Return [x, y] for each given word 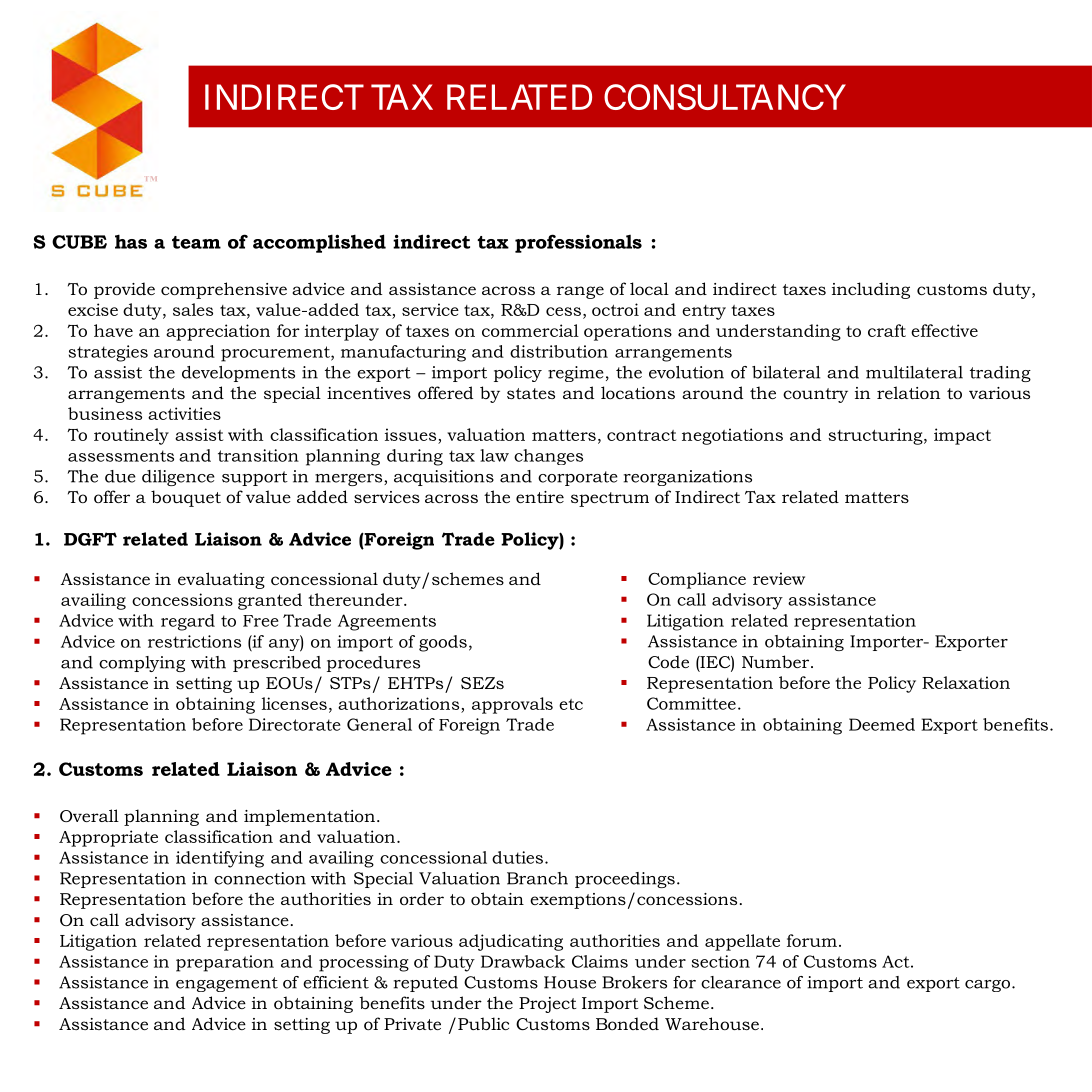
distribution [559, 351]
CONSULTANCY [725, 97]
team [196, 242]
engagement [227, 984]
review [779, 578]
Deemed [882, 724]
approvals [512, 705]
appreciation [218, 332]
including [871, 290]
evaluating [221, 580]
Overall [89, 815]
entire [540, 497]
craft [887, 330]
